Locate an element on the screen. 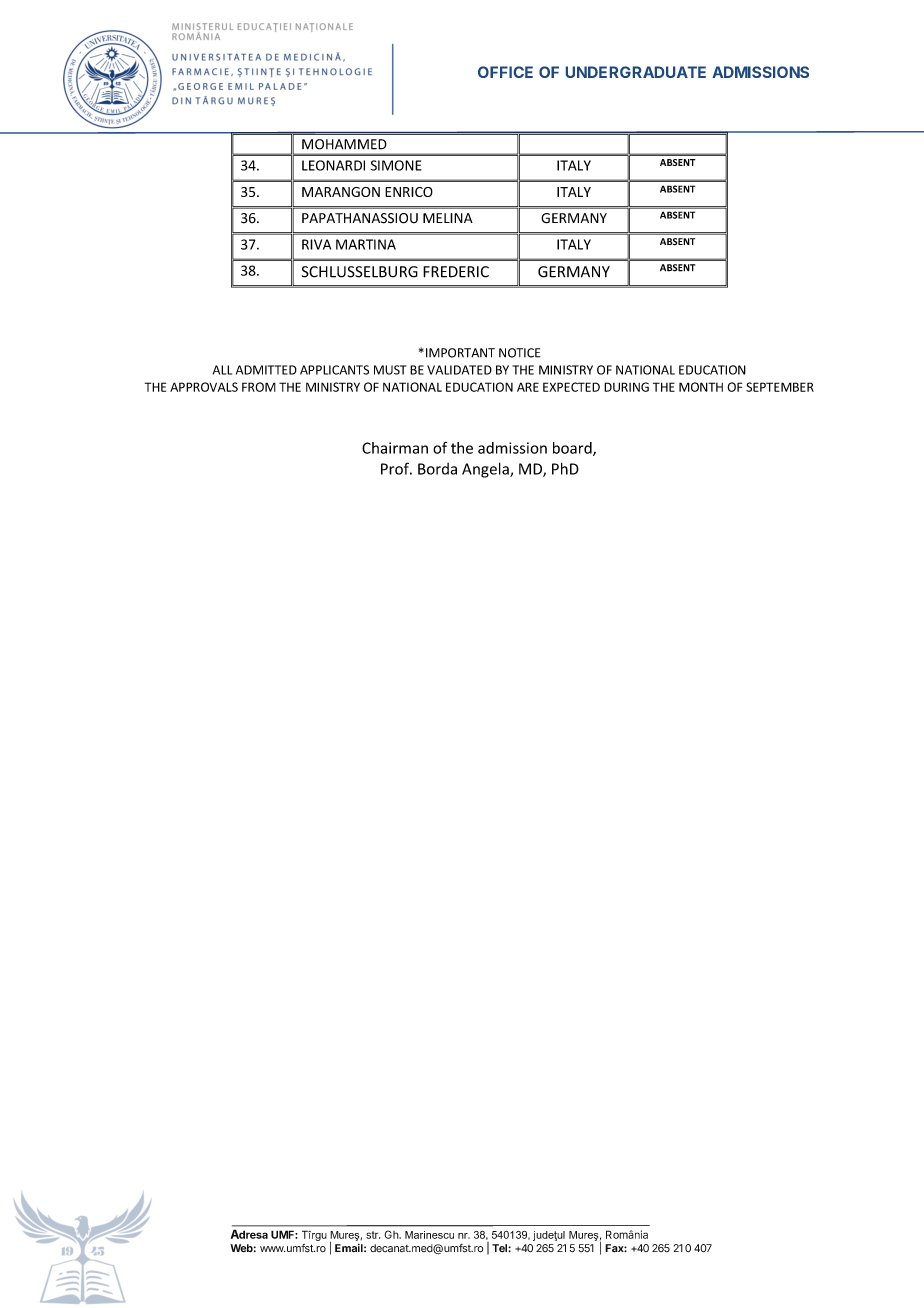 The height and width of the screenshot is (1308, 924). ARE is located at coordinates (528, 387).
